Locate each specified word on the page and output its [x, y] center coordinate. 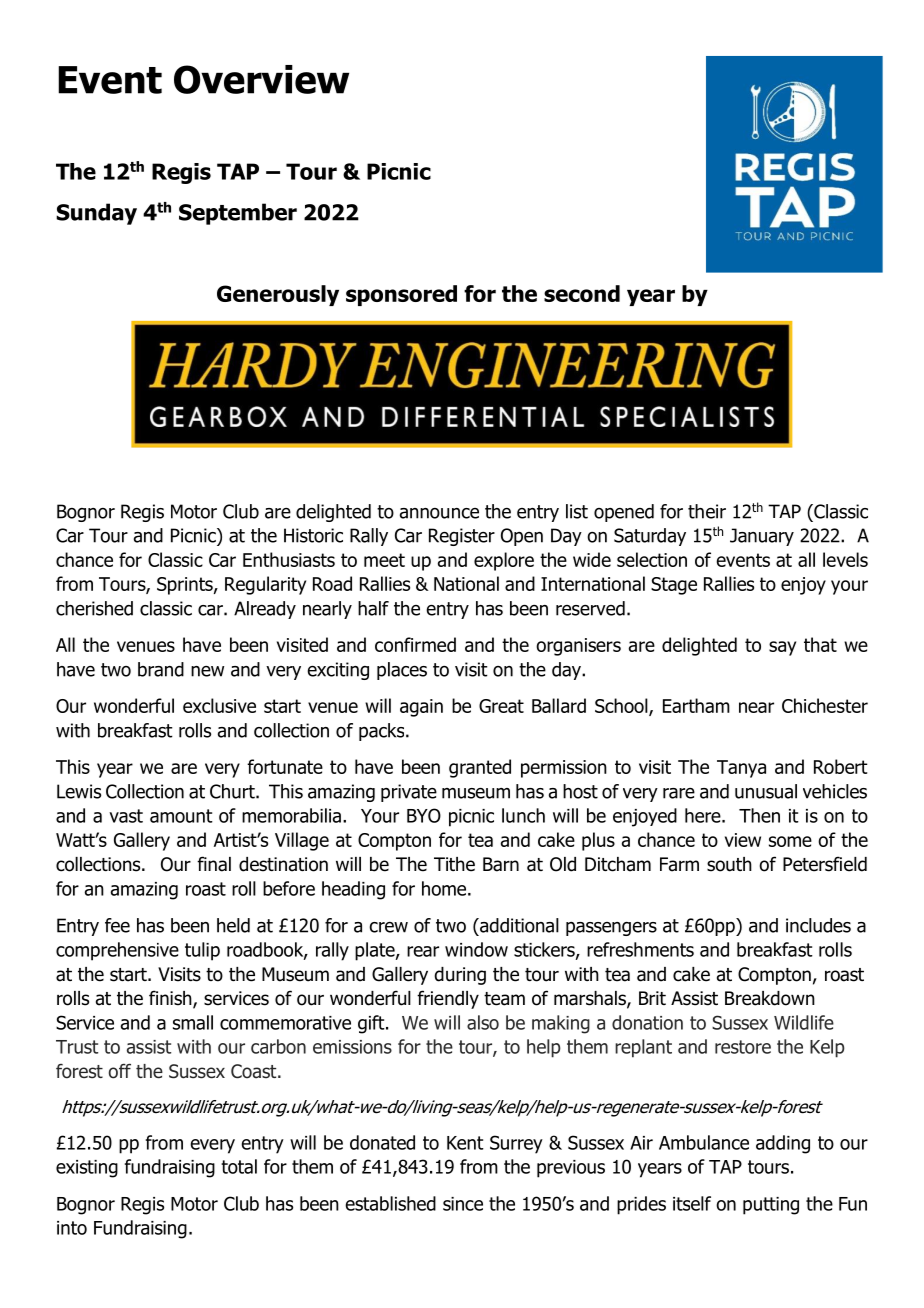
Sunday [96, 214]
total [239, 1166]
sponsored [401, 295]
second [582, 293]
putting [771, 1206]
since [463, 1204]
